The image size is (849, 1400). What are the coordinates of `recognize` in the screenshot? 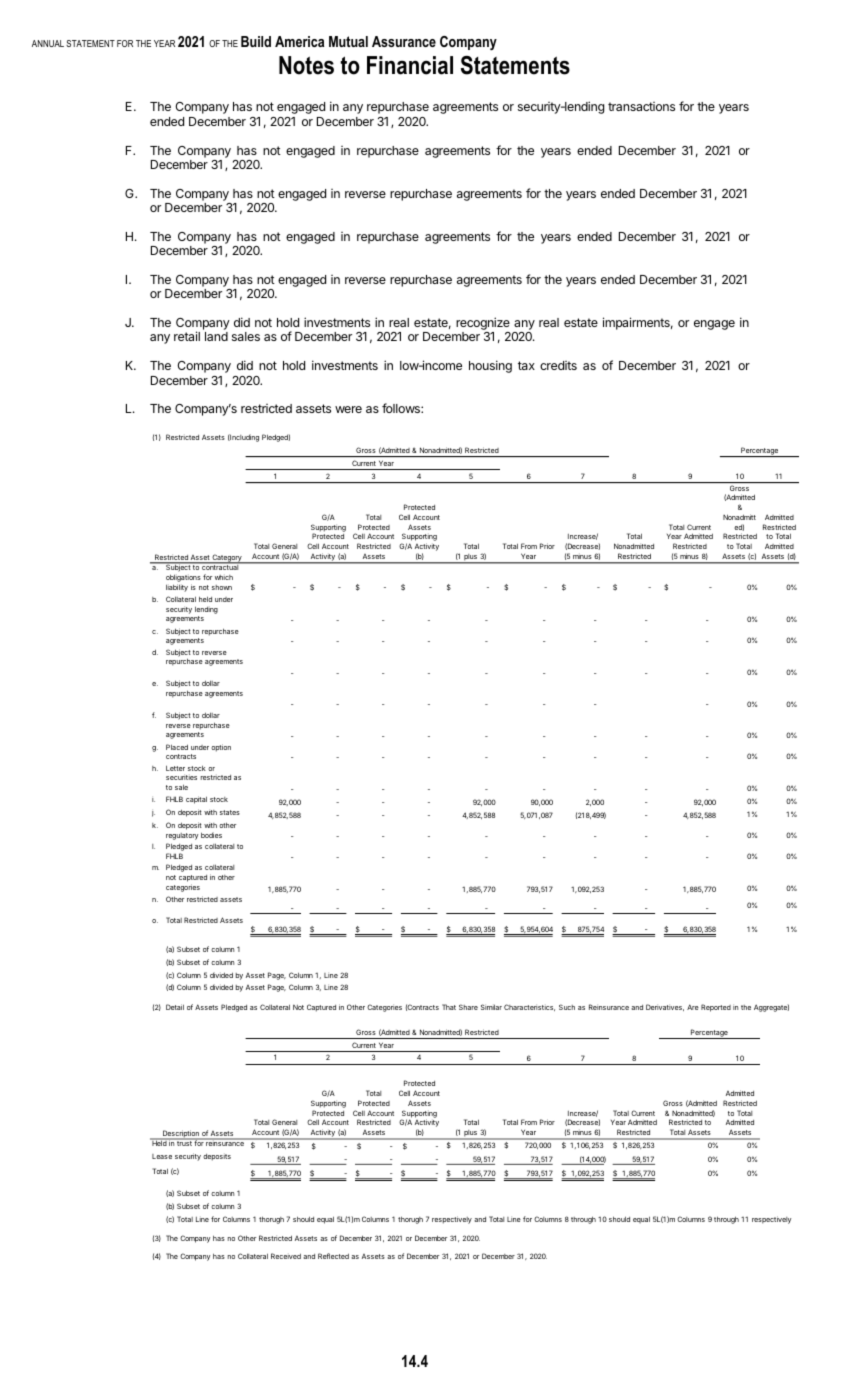 It's located at (483, 325).
